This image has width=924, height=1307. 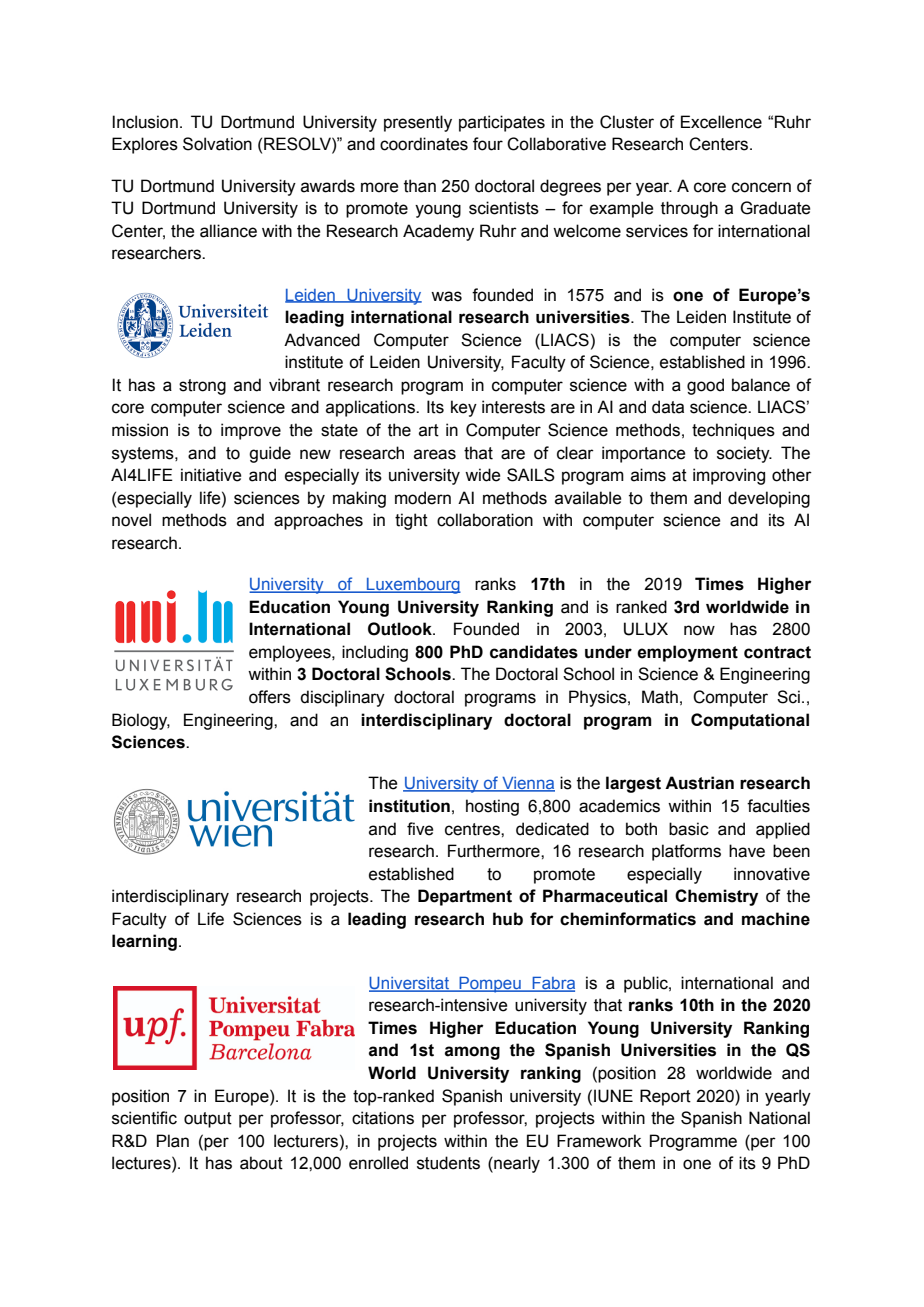 I want to click on good, so click(x=705, y=386).
